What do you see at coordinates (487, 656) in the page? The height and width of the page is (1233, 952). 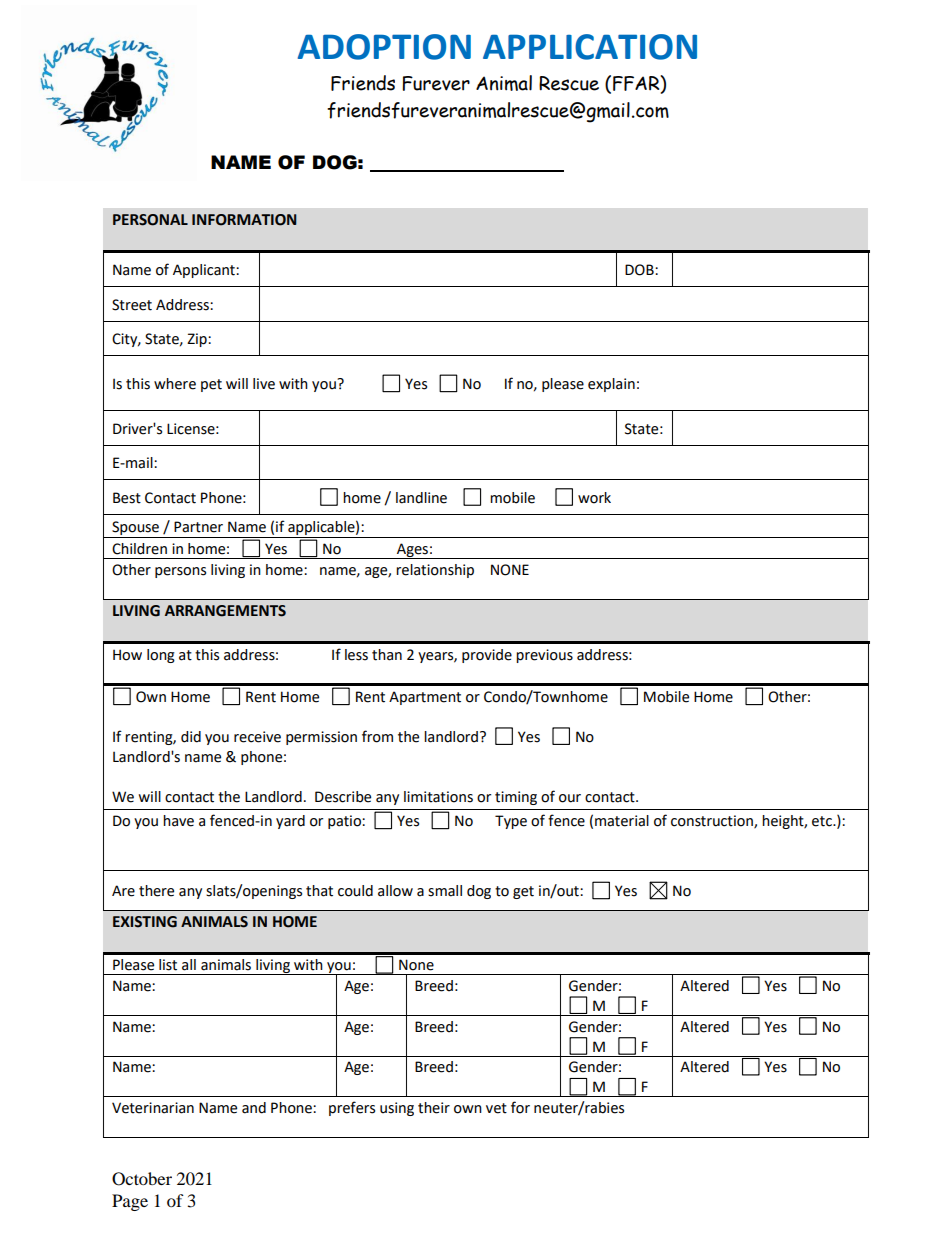 I see `provide` at bounding box center [487, 656].
